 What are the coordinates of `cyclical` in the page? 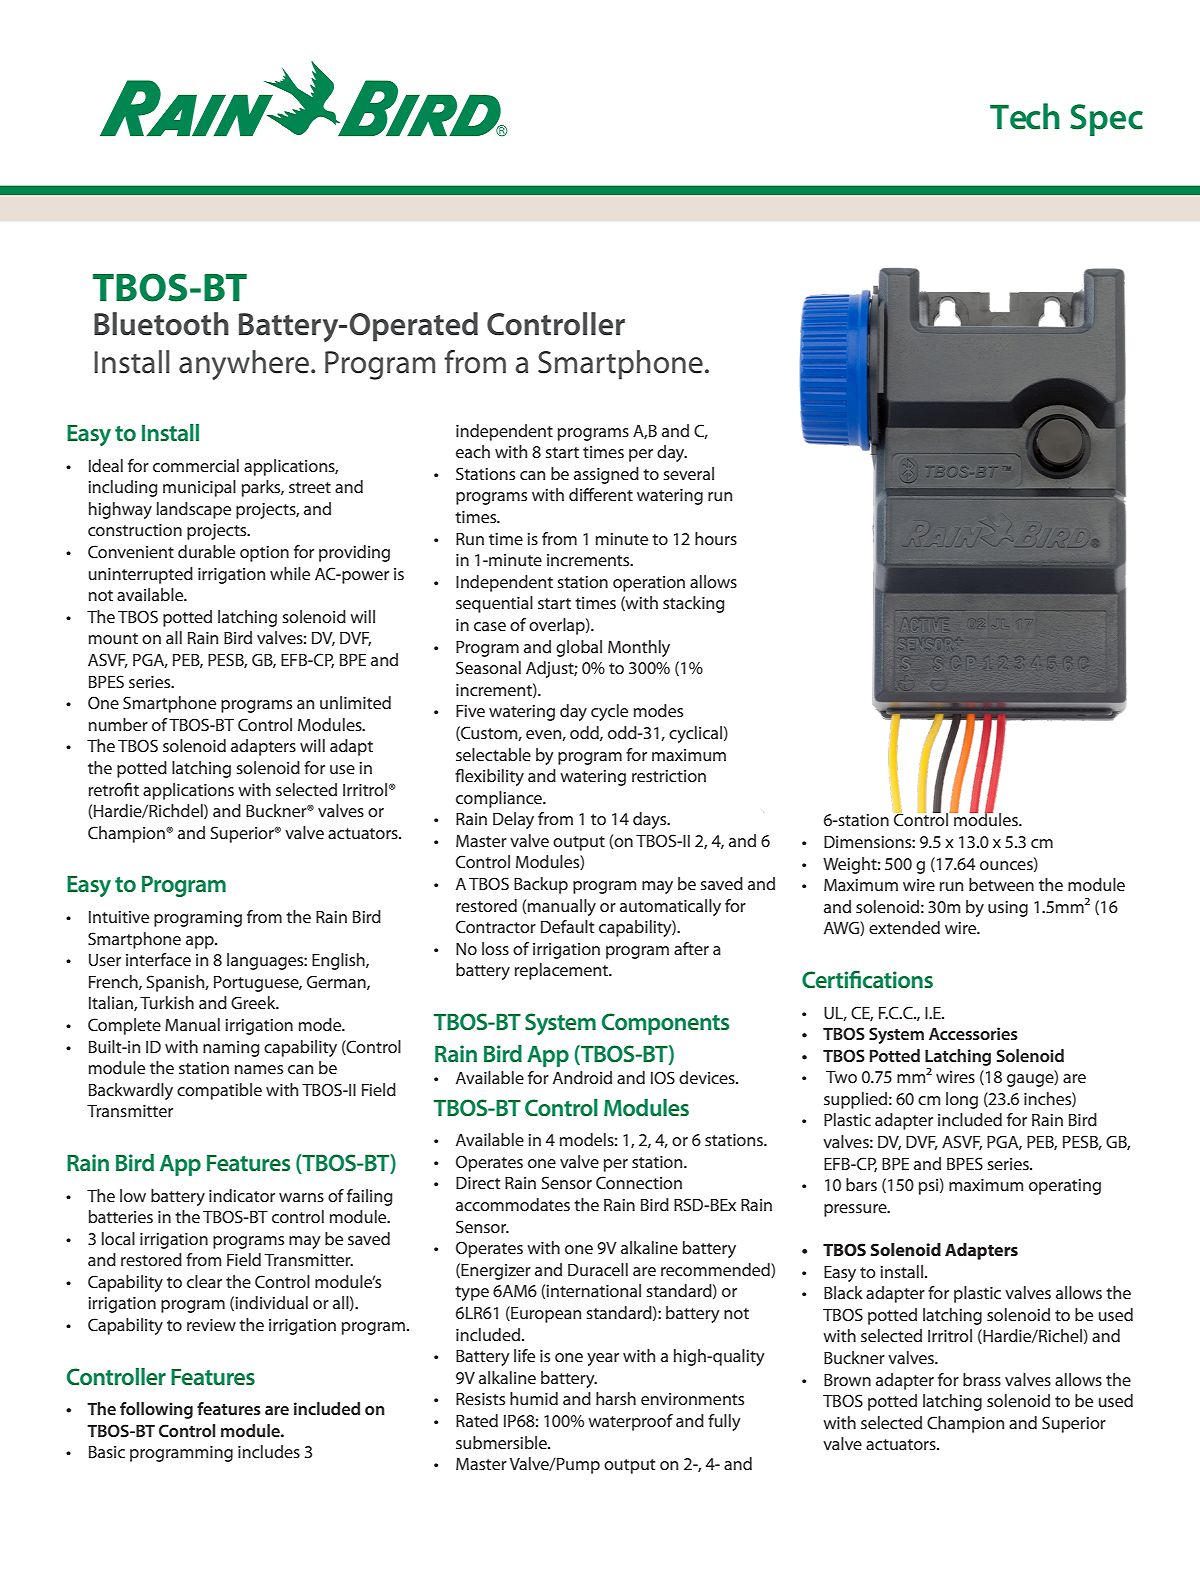 It's located at (695, 734).
